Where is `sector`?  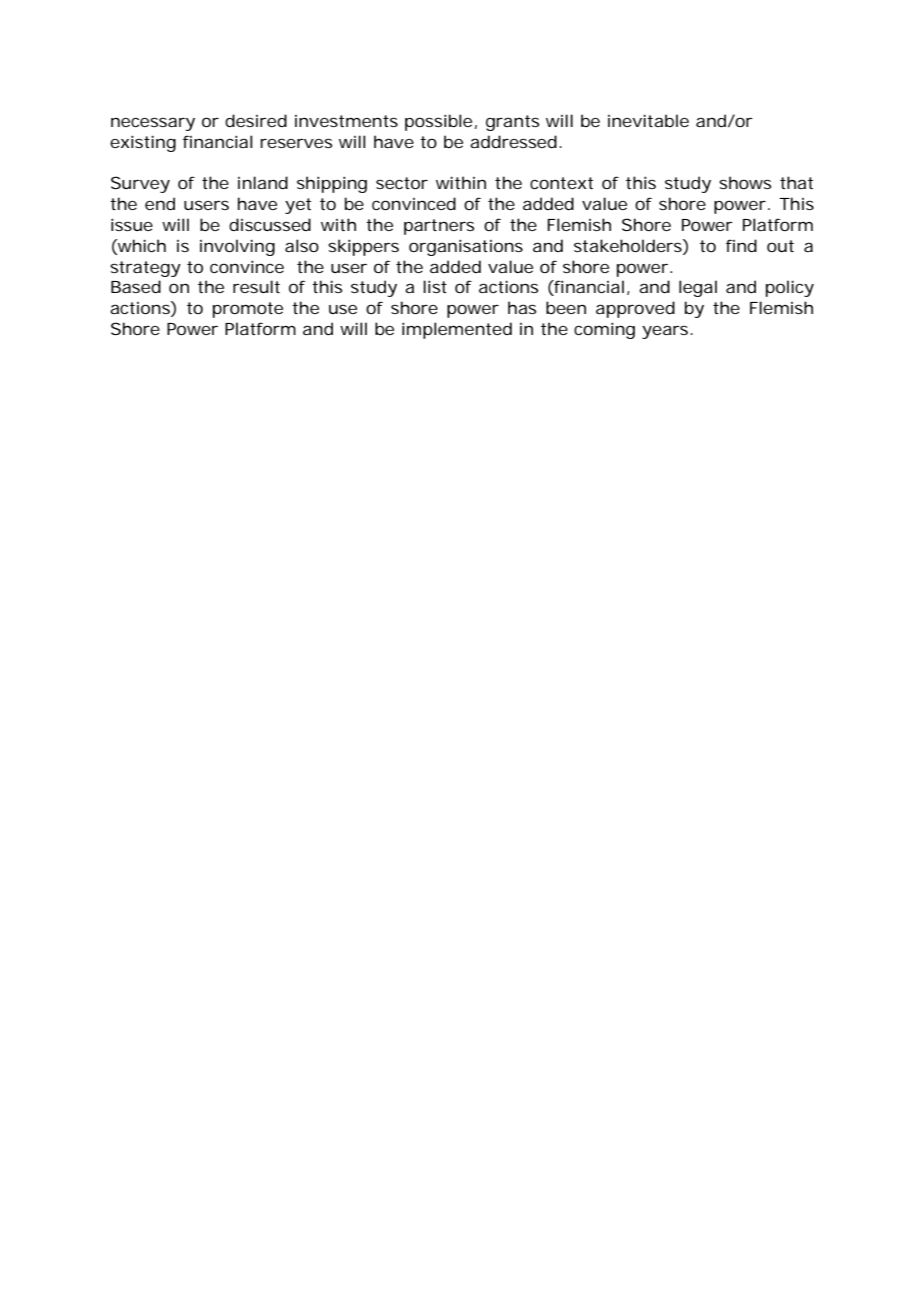
sector is located at coordinates (402, 183).
